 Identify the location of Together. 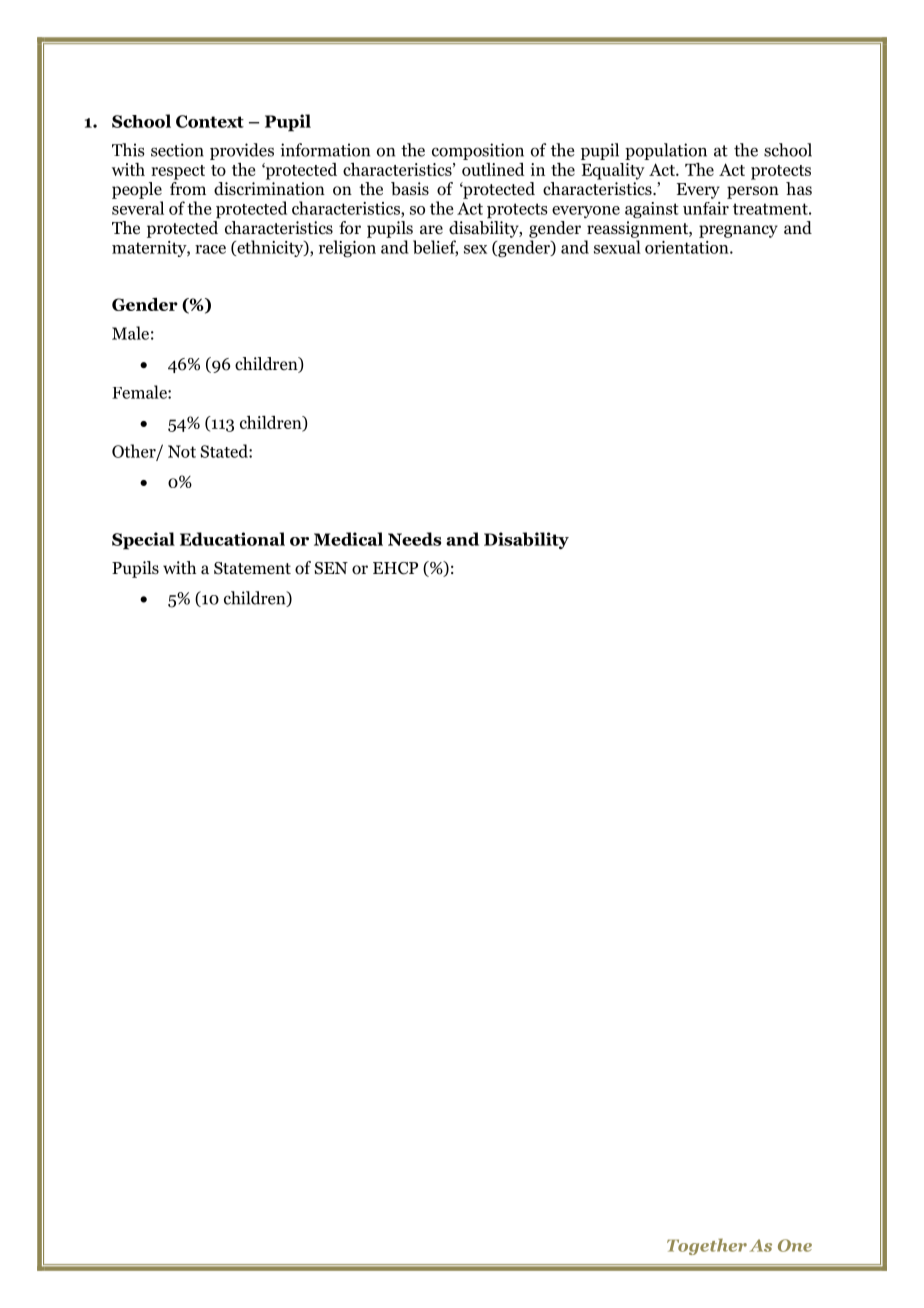
(707, 1246).
